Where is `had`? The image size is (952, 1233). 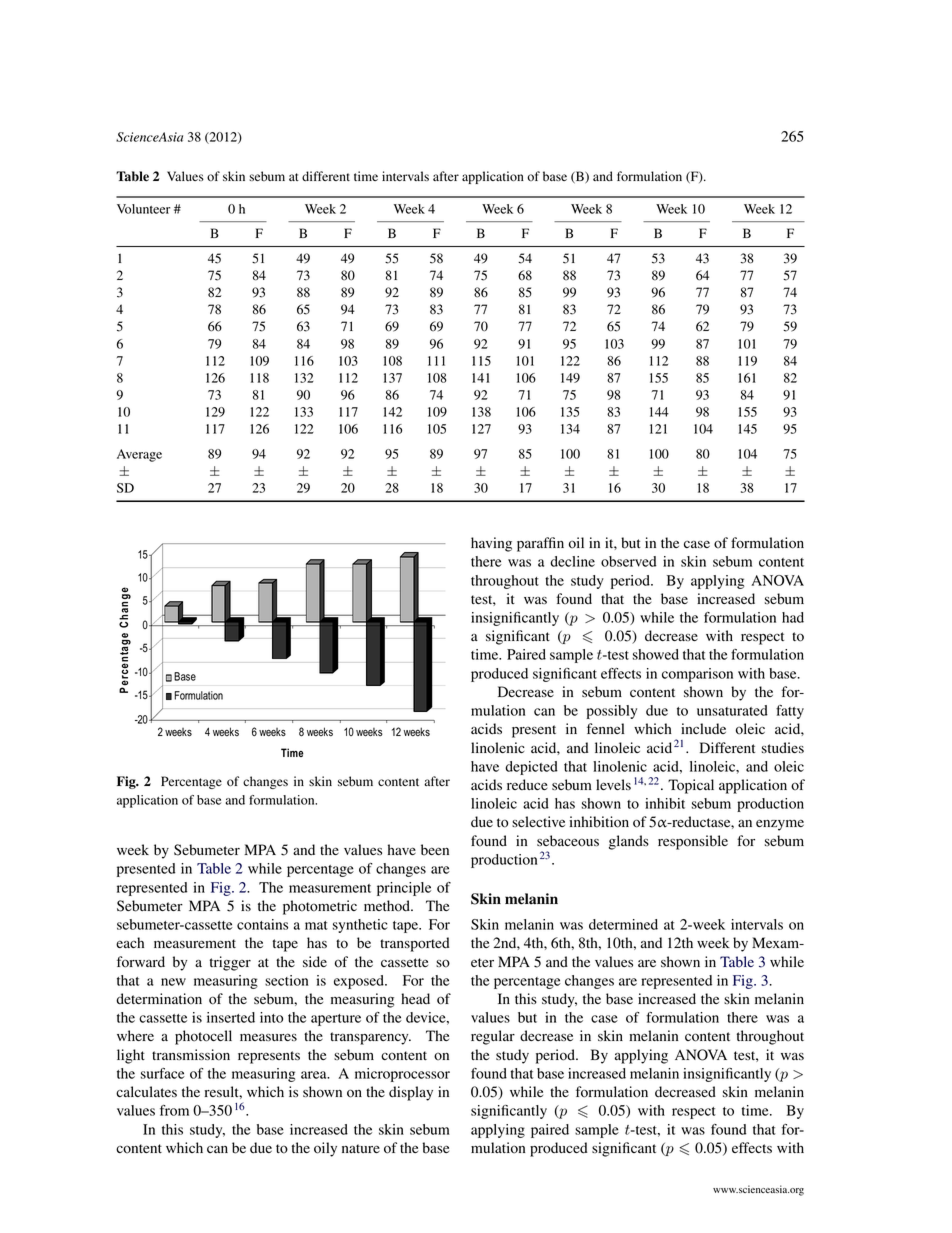 had is located at coordinates (793, 617).
